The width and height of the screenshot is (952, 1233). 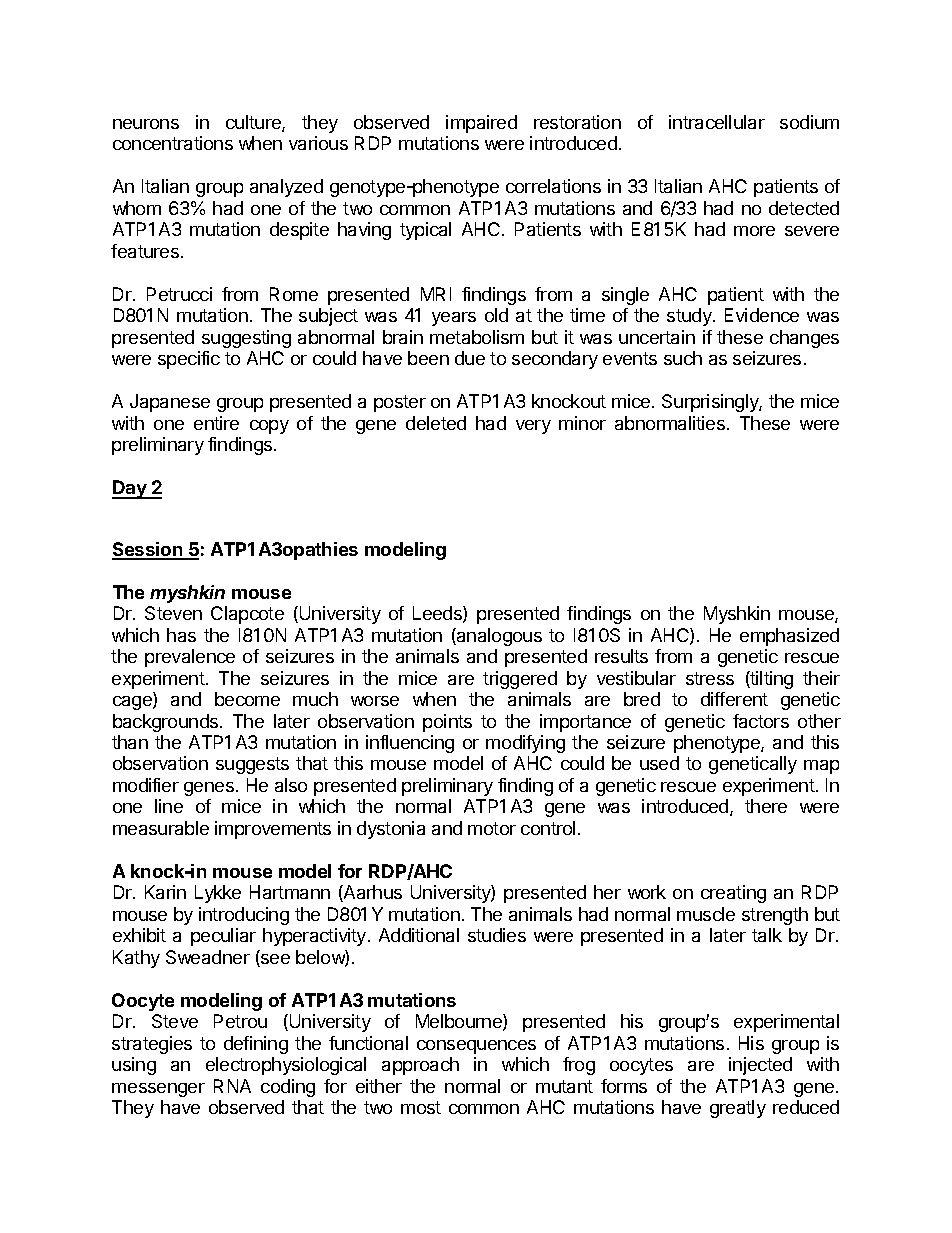 What do you see at coordinates (766, 806) in the screenshot?
I see `there` at bounding box center [766, 806].
